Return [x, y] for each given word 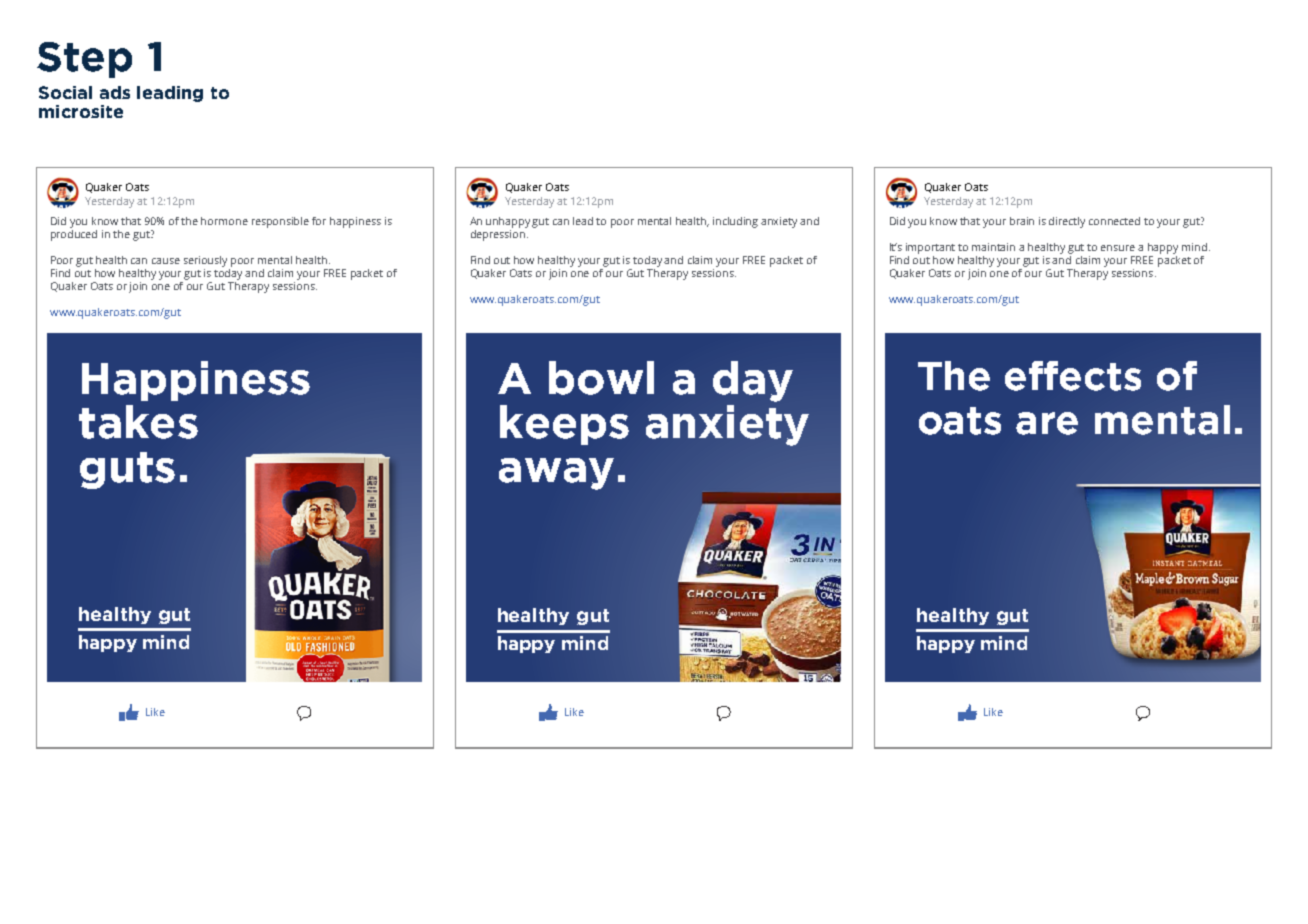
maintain [993, 247]
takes [138, 422]
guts [127, 470]
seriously [205, 261]
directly [1067, 222]
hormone [224, 221]
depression [499, 234]
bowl [601, 378]
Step [84, 60]
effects [1073, 376]
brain [1022, 221]
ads [115, 92]
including [735, 222]
